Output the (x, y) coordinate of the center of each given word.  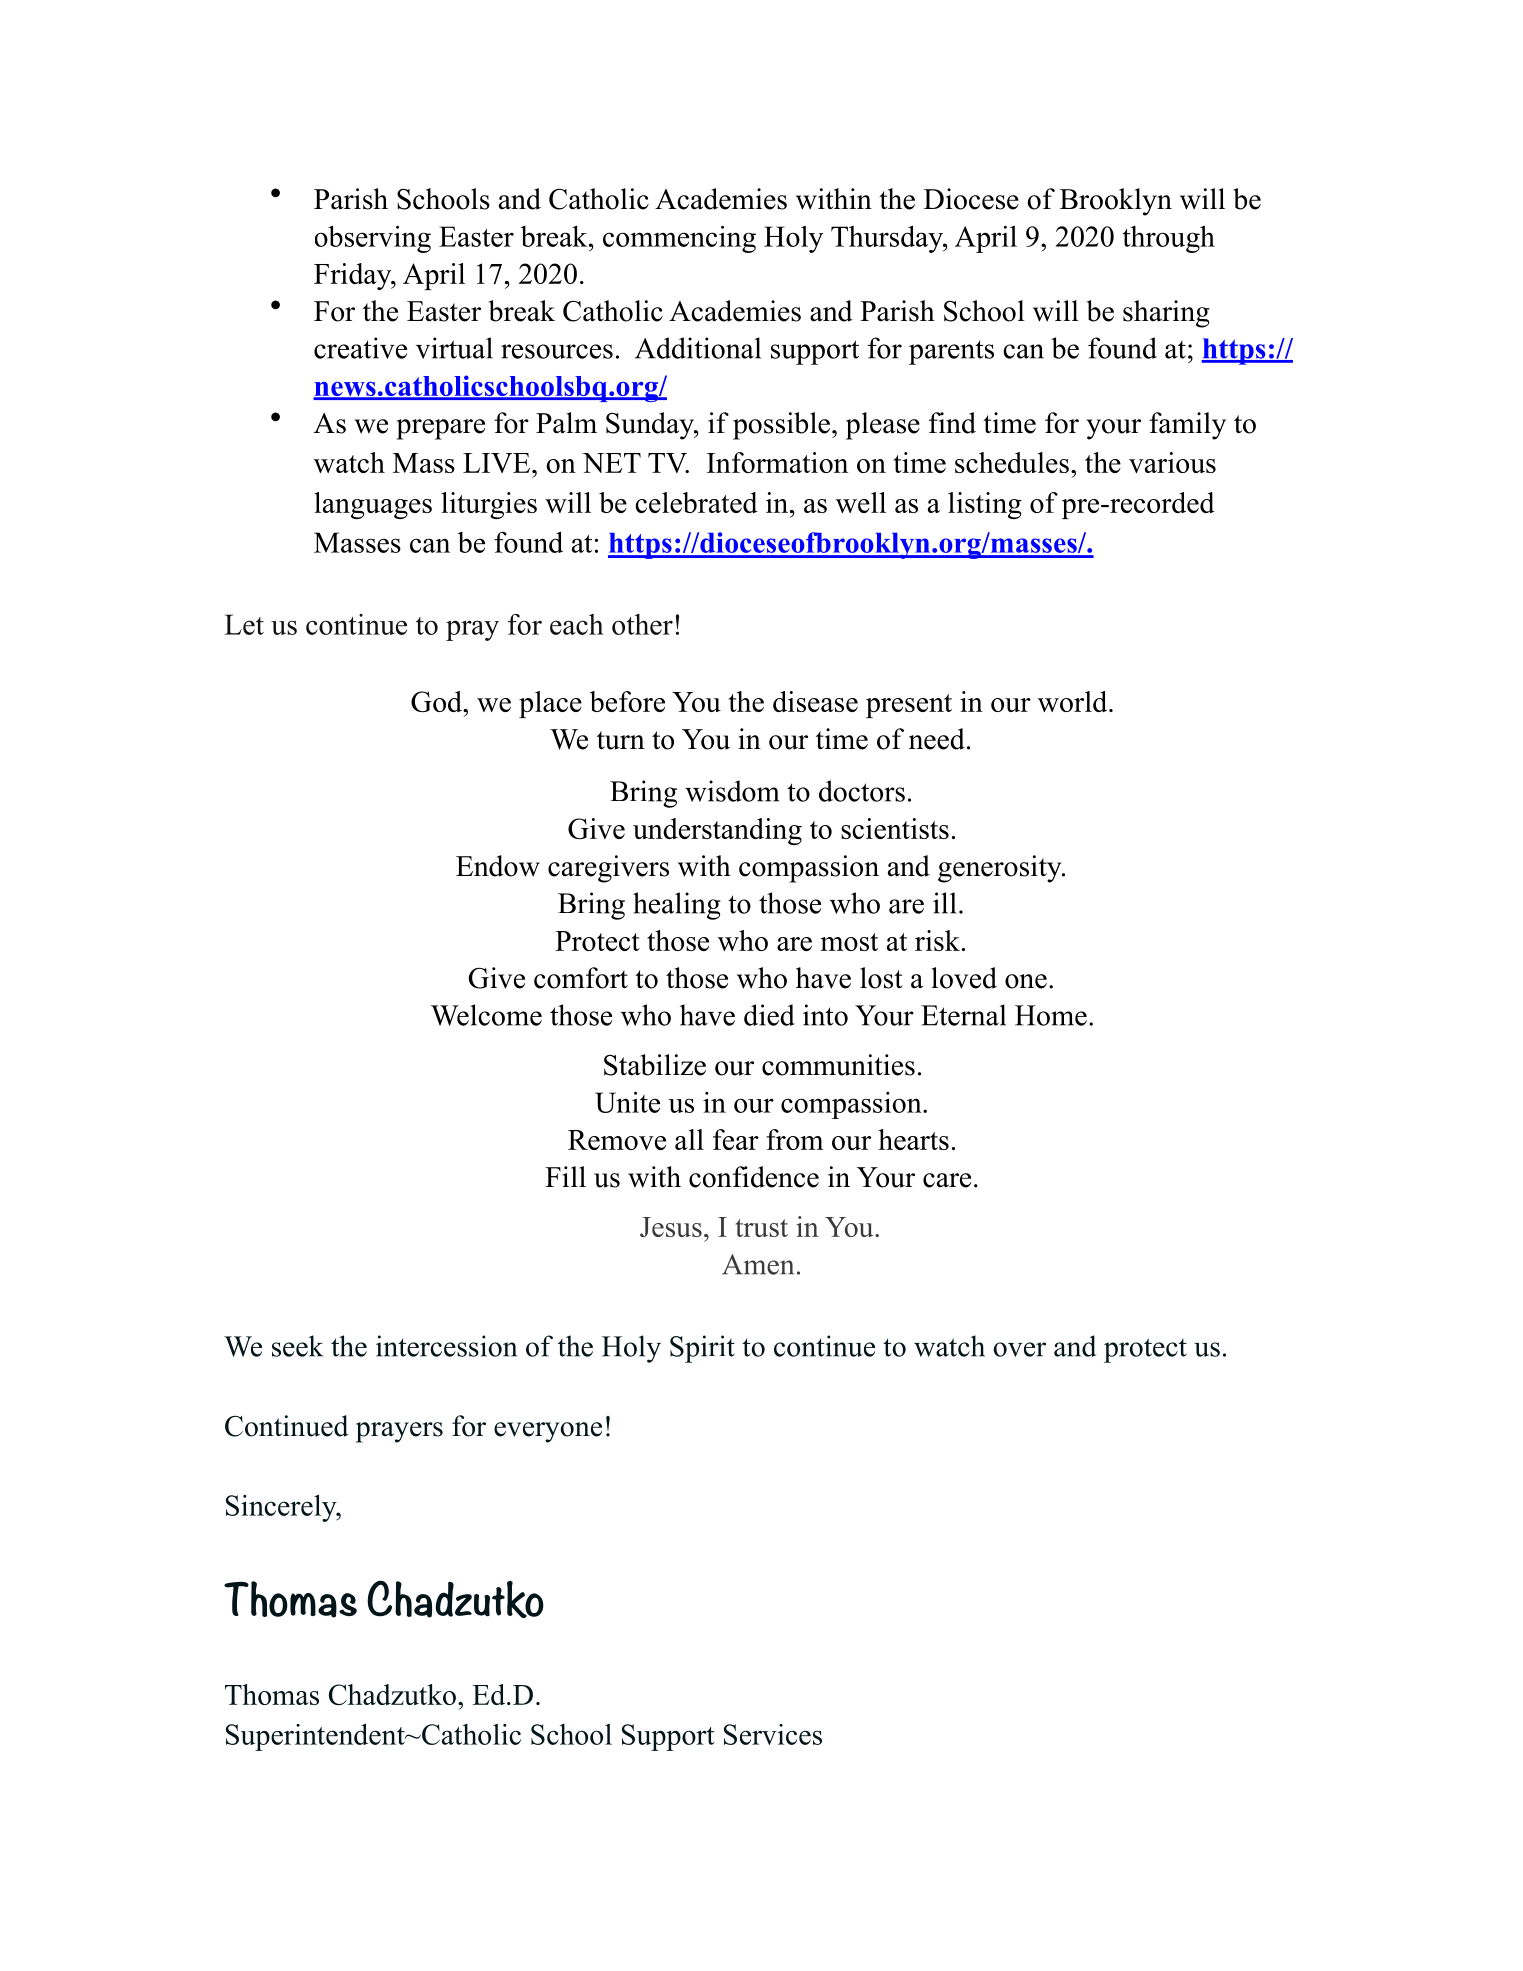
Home (1051, 1015)
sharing (1166, 314)
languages (373, 505)
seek (297, 1346)
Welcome (486, 1015)
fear (736, 1139)
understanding (717, 831)
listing (985, 505)
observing (373, 239)
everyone (548, 1432)
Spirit (702, 1349)
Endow (498, 866)
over (1019, 1349)
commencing (679, 239)
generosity (1001, 869)
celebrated (696, 502)
